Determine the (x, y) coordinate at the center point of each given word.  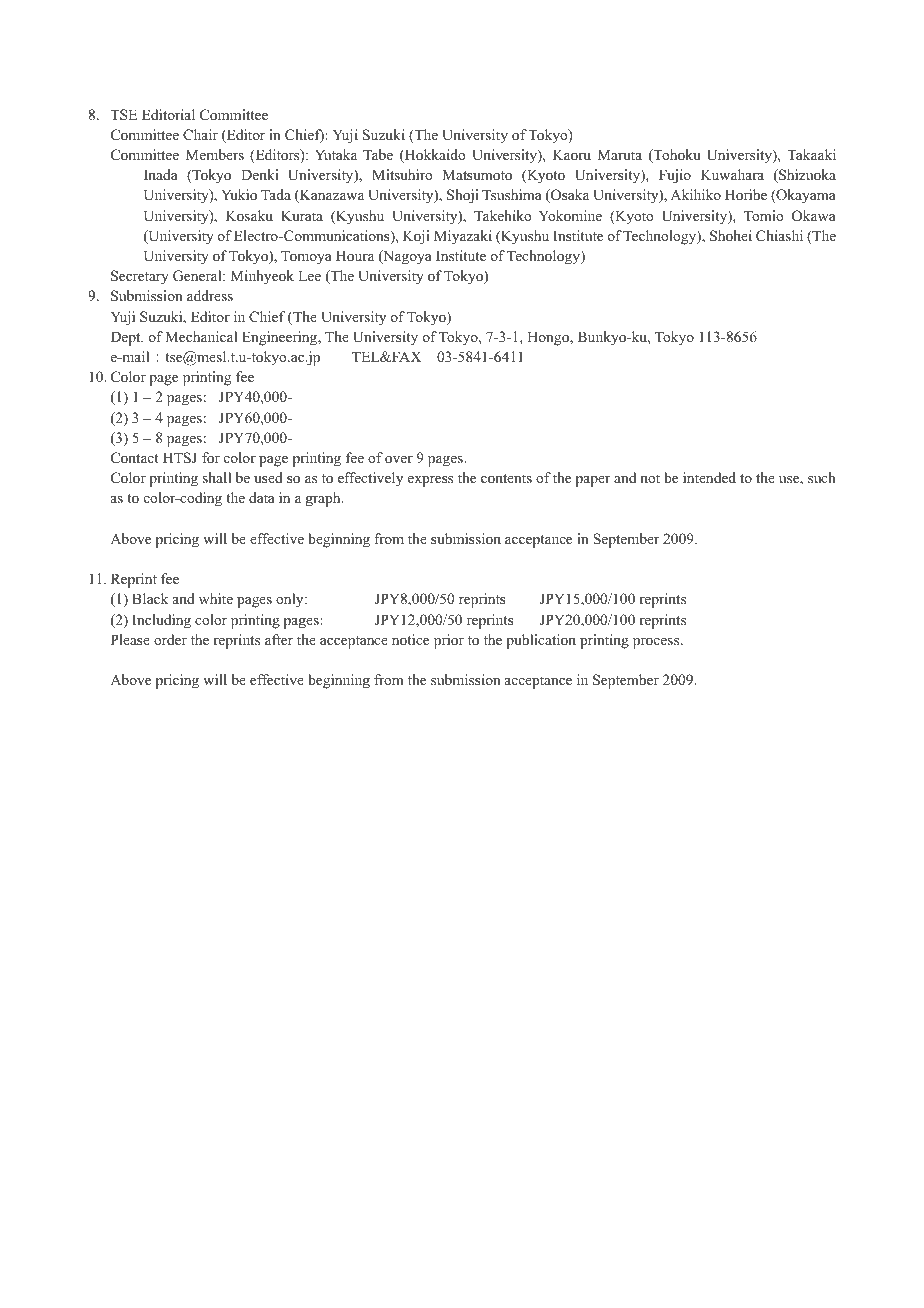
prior (449, 641)
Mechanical (201, 336)
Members (215, 154)
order (170, 639)
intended (709, 477)
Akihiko (695, 194)
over (399, 460)
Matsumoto (477, 175)
